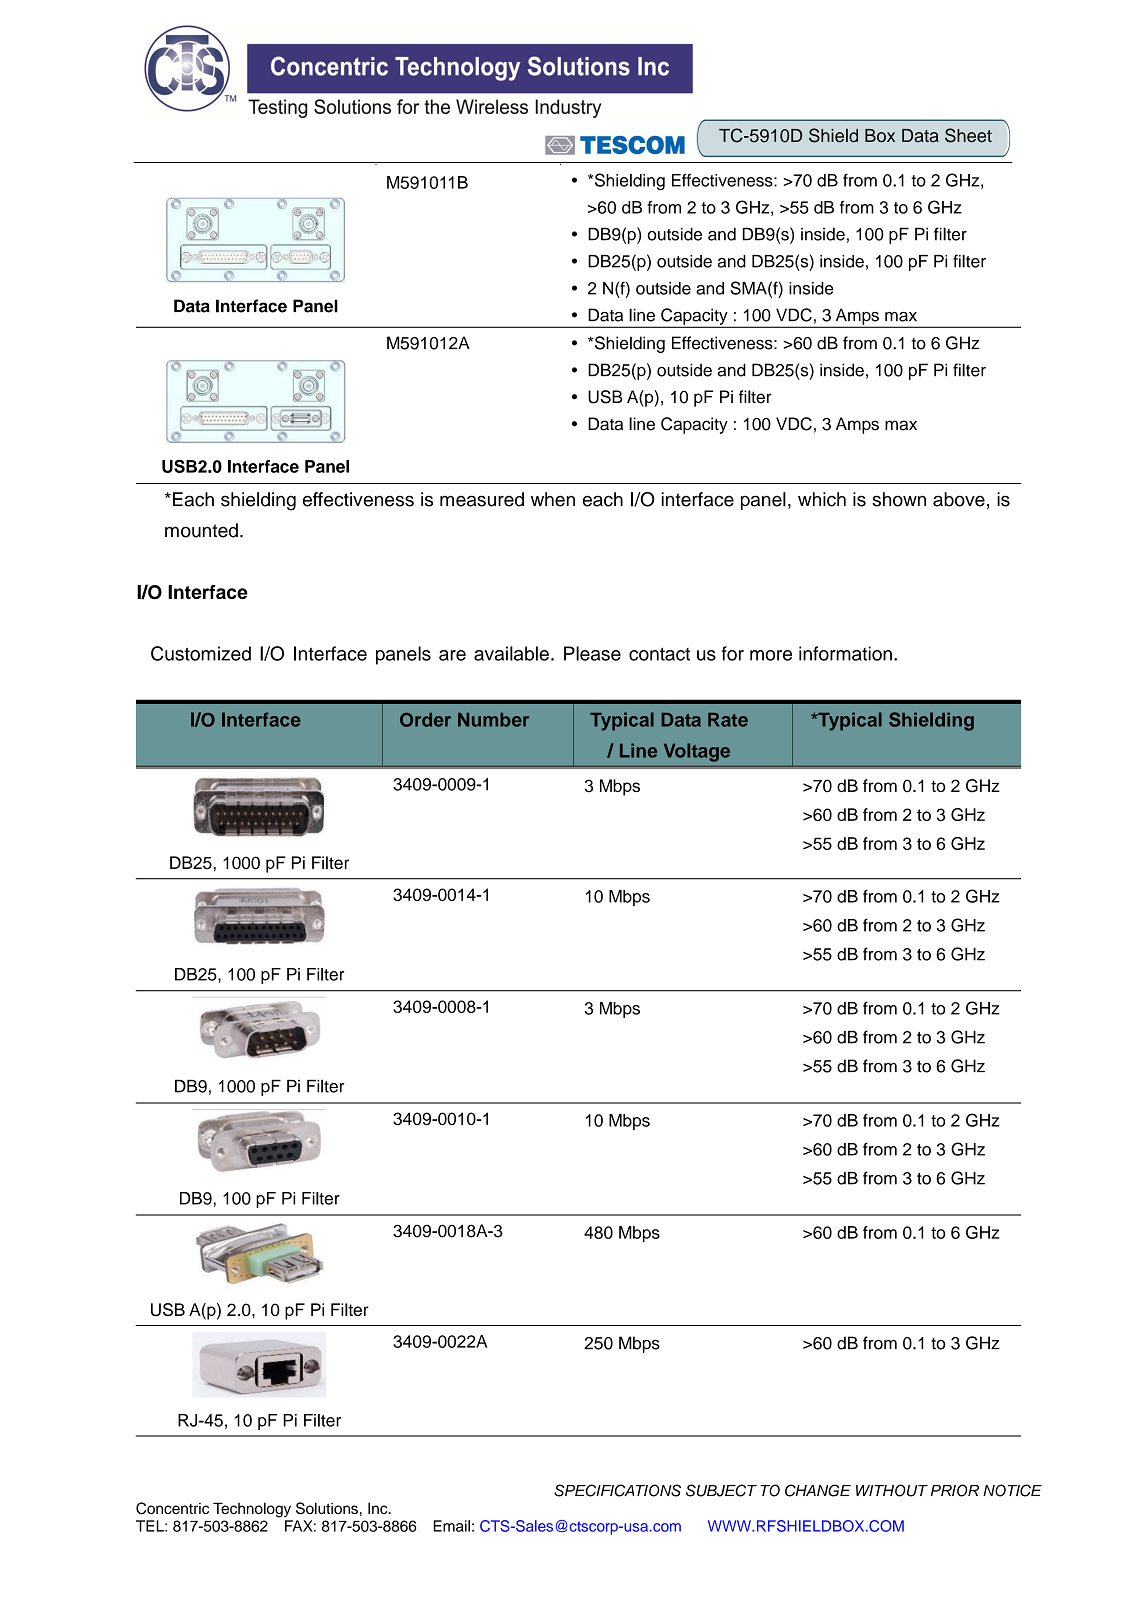 Image resolution: width=1147 pixels, height=1622 pixels. What do you see at coordinates (955, 1490) in the document?
I see `PRIOR` at bounding box center [955, 1490].
